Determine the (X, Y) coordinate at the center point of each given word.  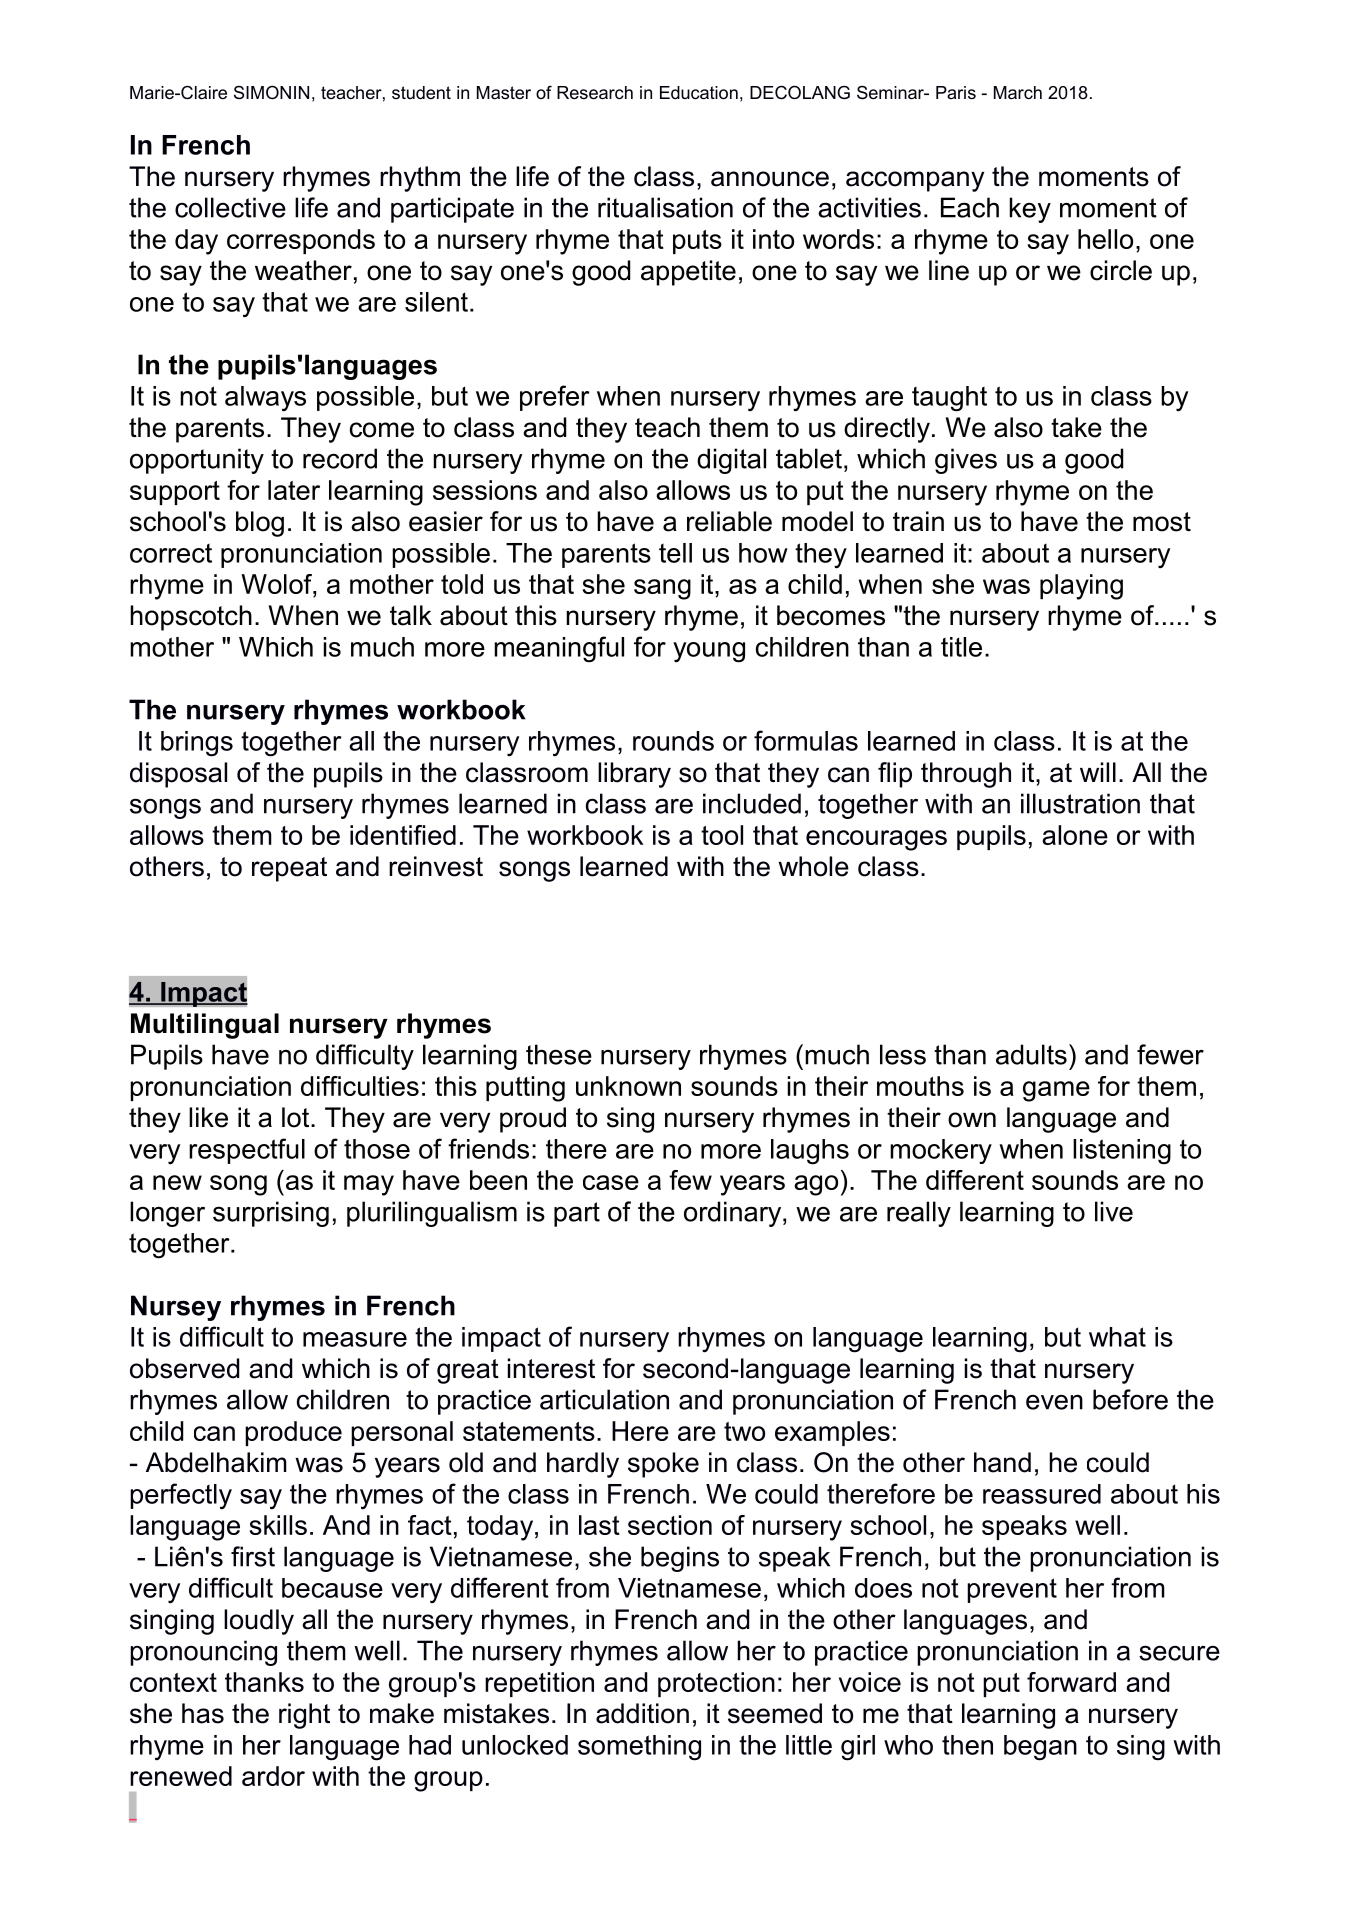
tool (722, 835)
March (1018, 93)
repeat (289, 869)
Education (699, 93)
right (304, 1716)
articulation (604, 1399)
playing (1081, 587)
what (1117, 1337)
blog (260, 524)
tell (675, 553)
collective (230, 207)
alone (1075, 835)
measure (355, 1339)
